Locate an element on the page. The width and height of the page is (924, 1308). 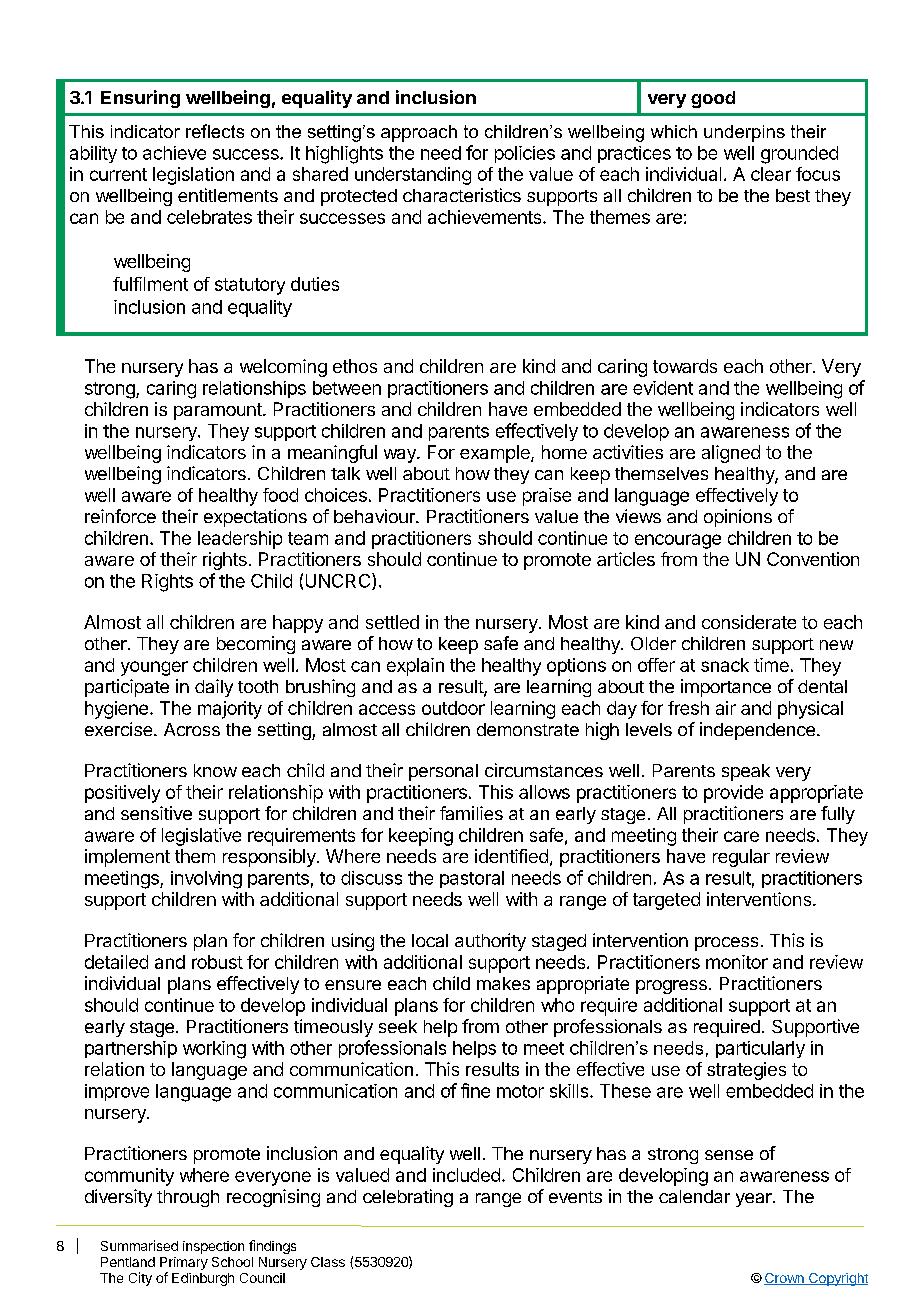
working is located at coordinates (214, 1050).
